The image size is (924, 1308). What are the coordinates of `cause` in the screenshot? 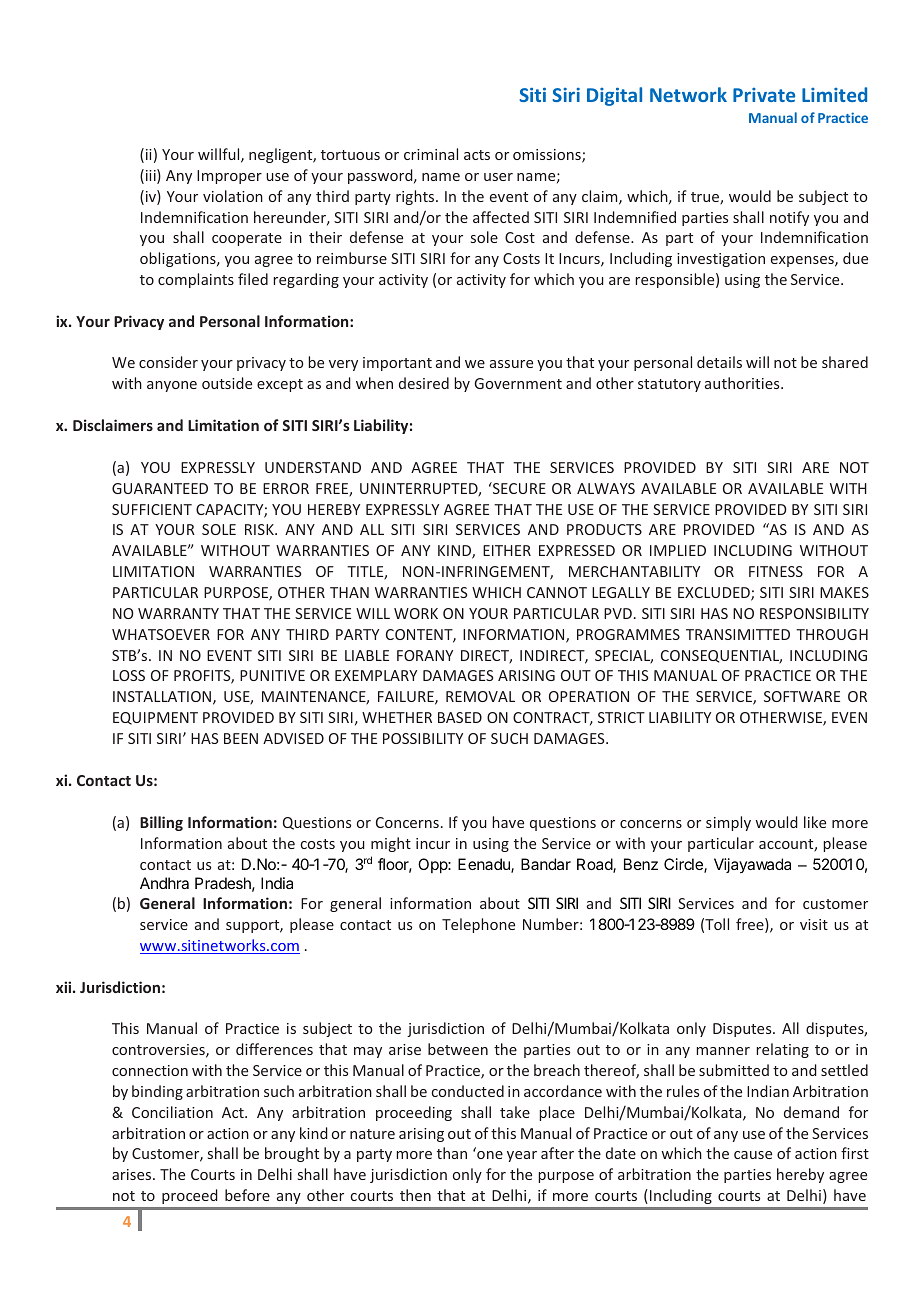 It's located at (753, 1155).
